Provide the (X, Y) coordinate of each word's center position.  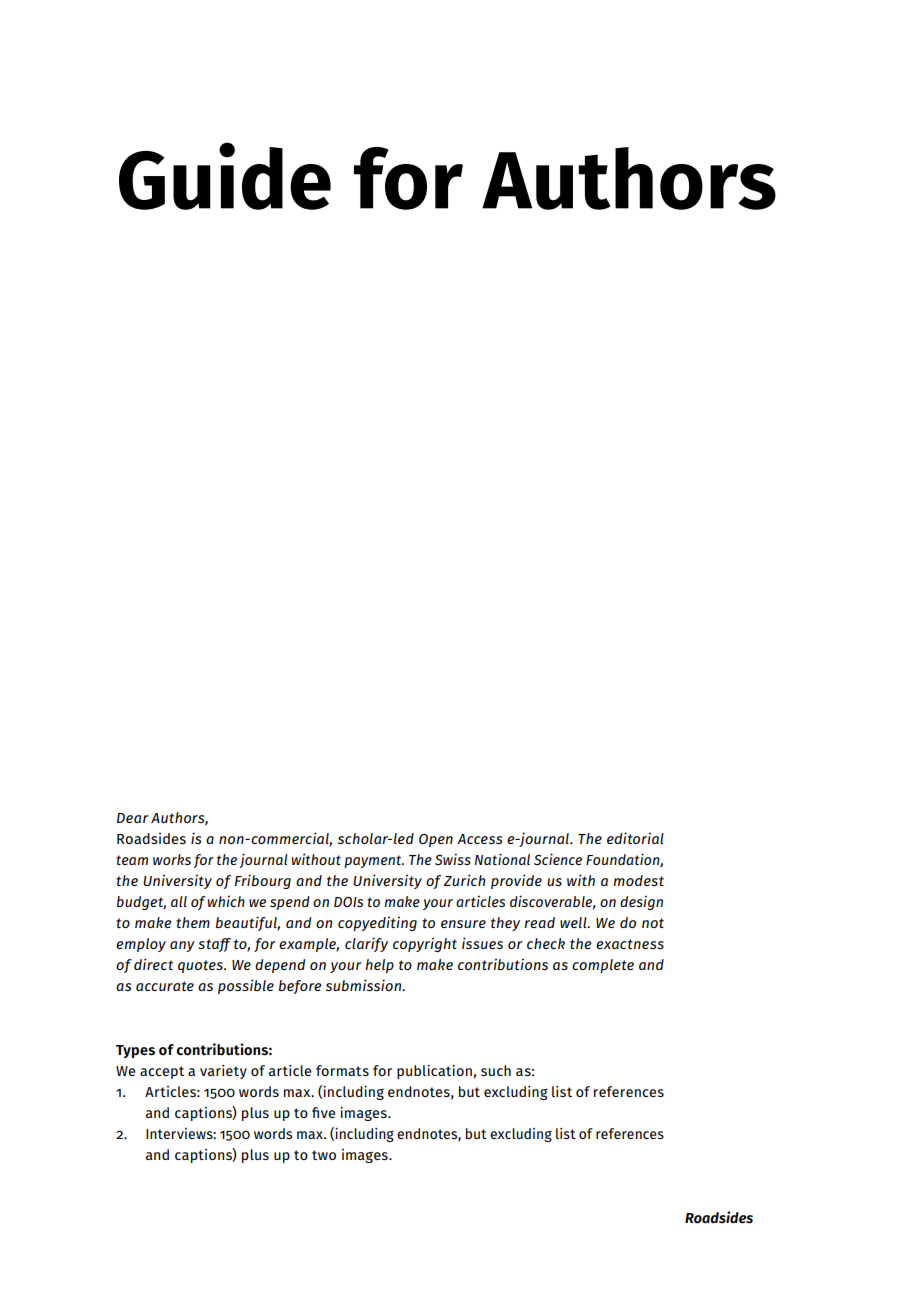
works (172, 859)
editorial (635, 838)
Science (558, 859)
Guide (225, 176)
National (502, 859)
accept (162, 1072)
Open (436, 840)
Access (479, 839)
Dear (133, 818)
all (179, 901)
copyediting (377, 923)
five (323, 1112)
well (574, 922)
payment (374, 861)
